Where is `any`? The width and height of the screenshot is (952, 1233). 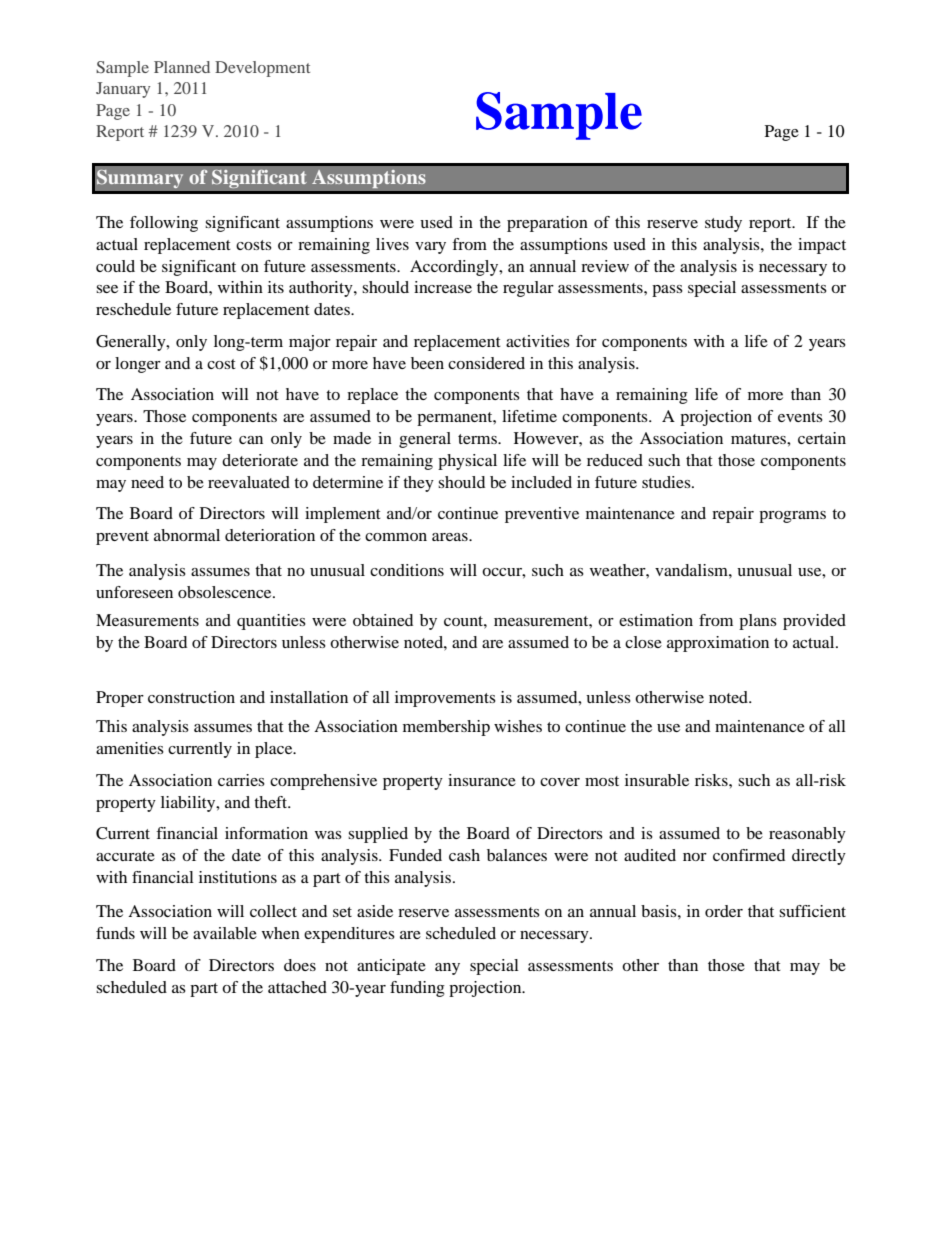
any is located at coordinates (447, 969).
